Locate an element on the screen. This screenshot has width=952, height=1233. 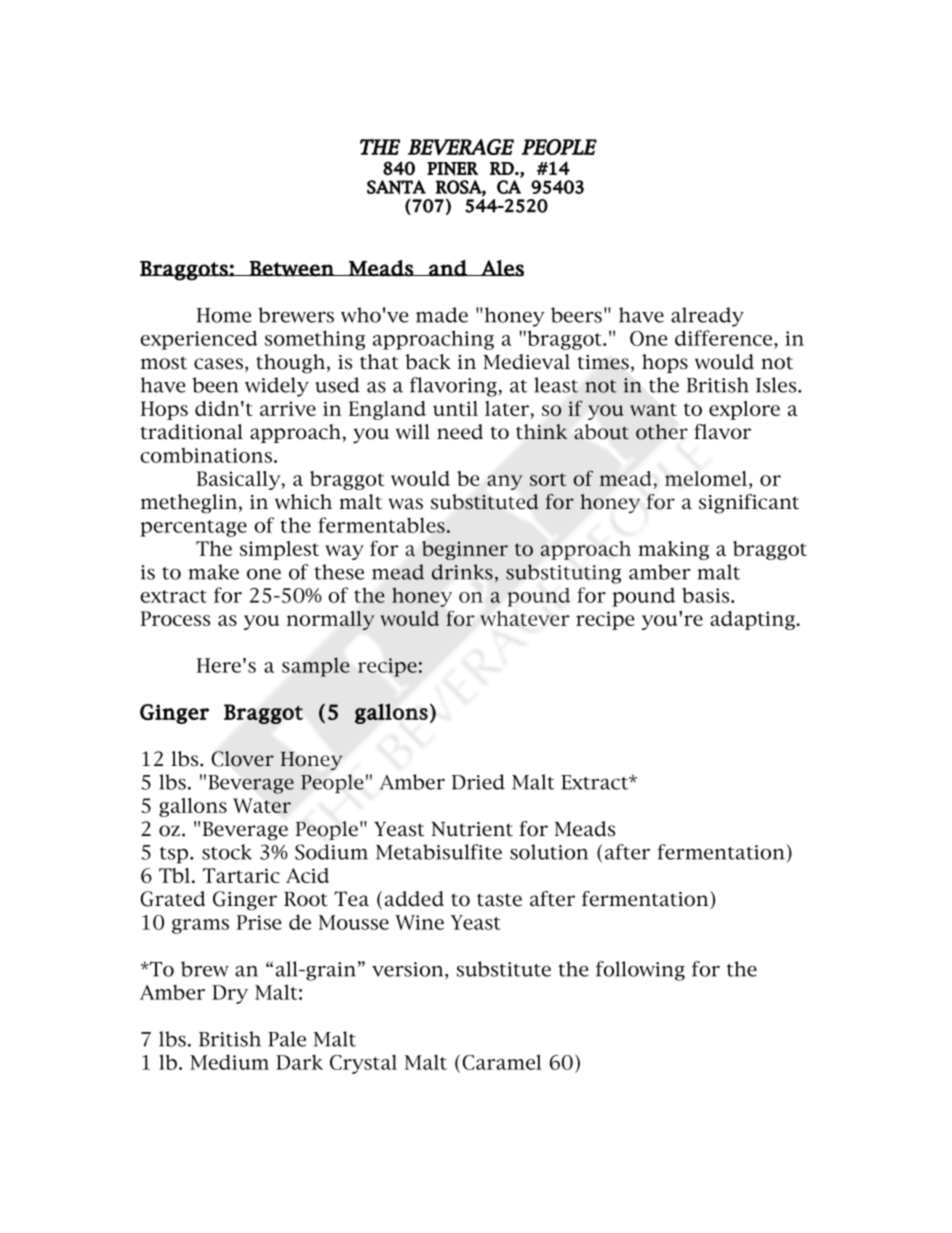
sample is located at coordinates (316, 667).
